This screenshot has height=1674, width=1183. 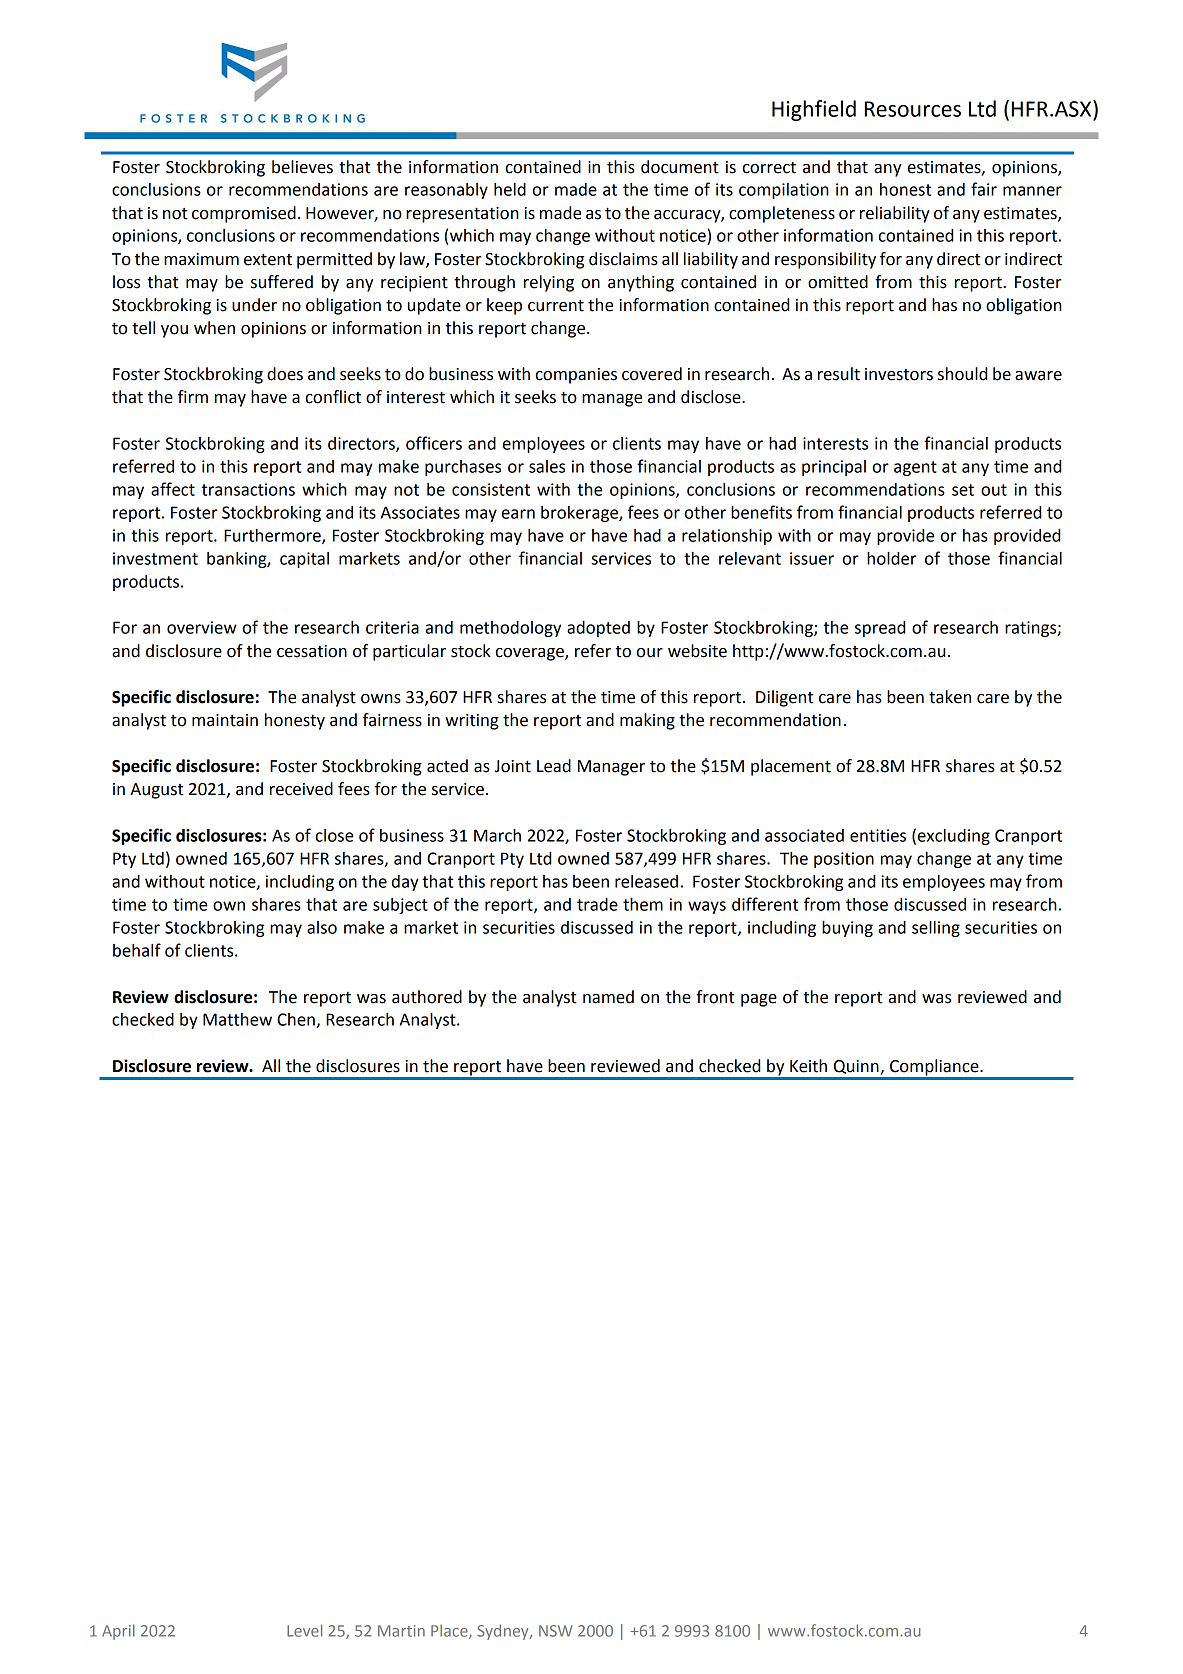 What do you see at coordinates (244, 214) in the screenshot?
I see `compromised` at bounding box center [244, 214].
